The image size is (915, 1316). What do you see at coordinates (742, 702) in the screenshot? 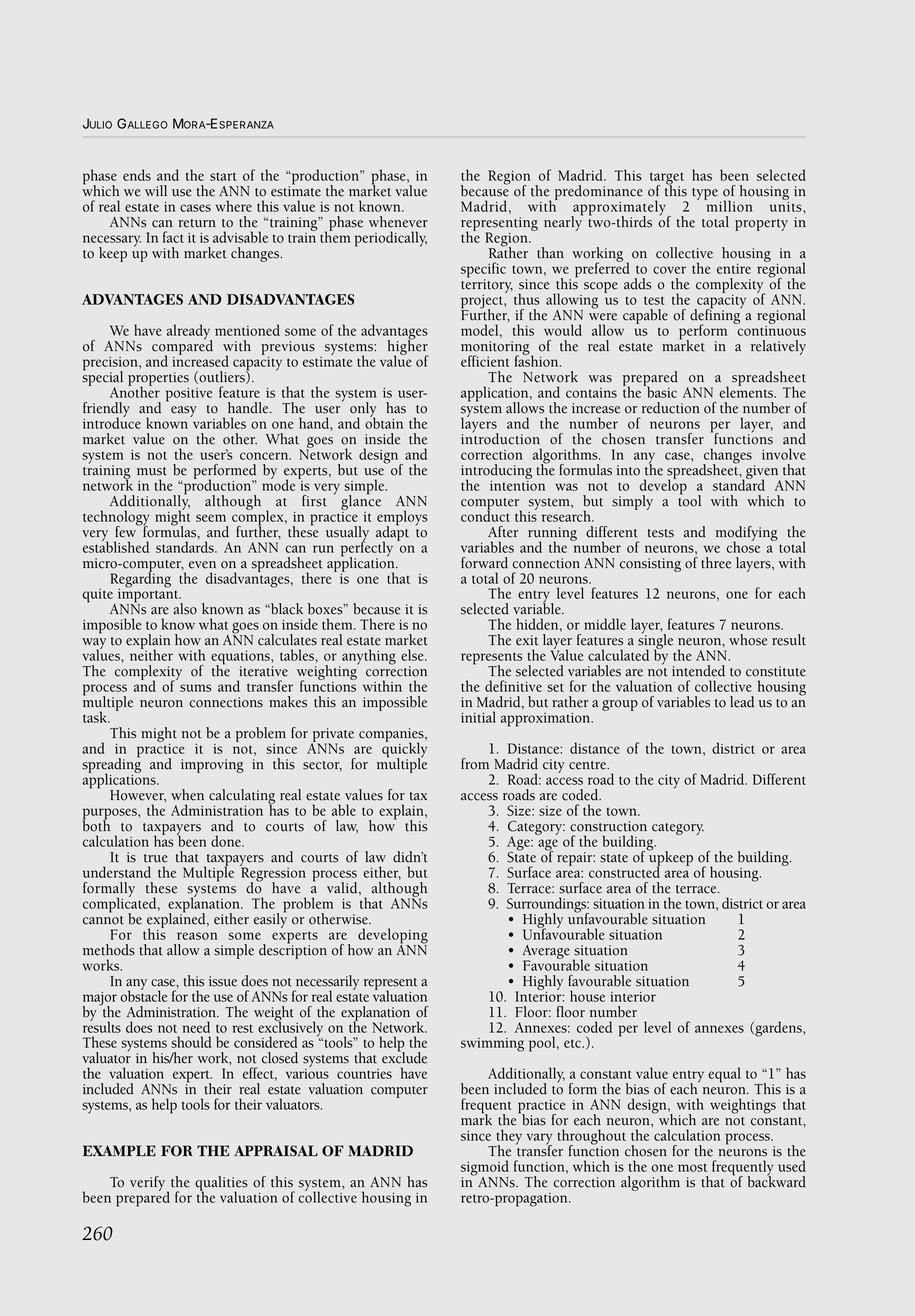
I see `lead` at bounding box center [742, 702].
